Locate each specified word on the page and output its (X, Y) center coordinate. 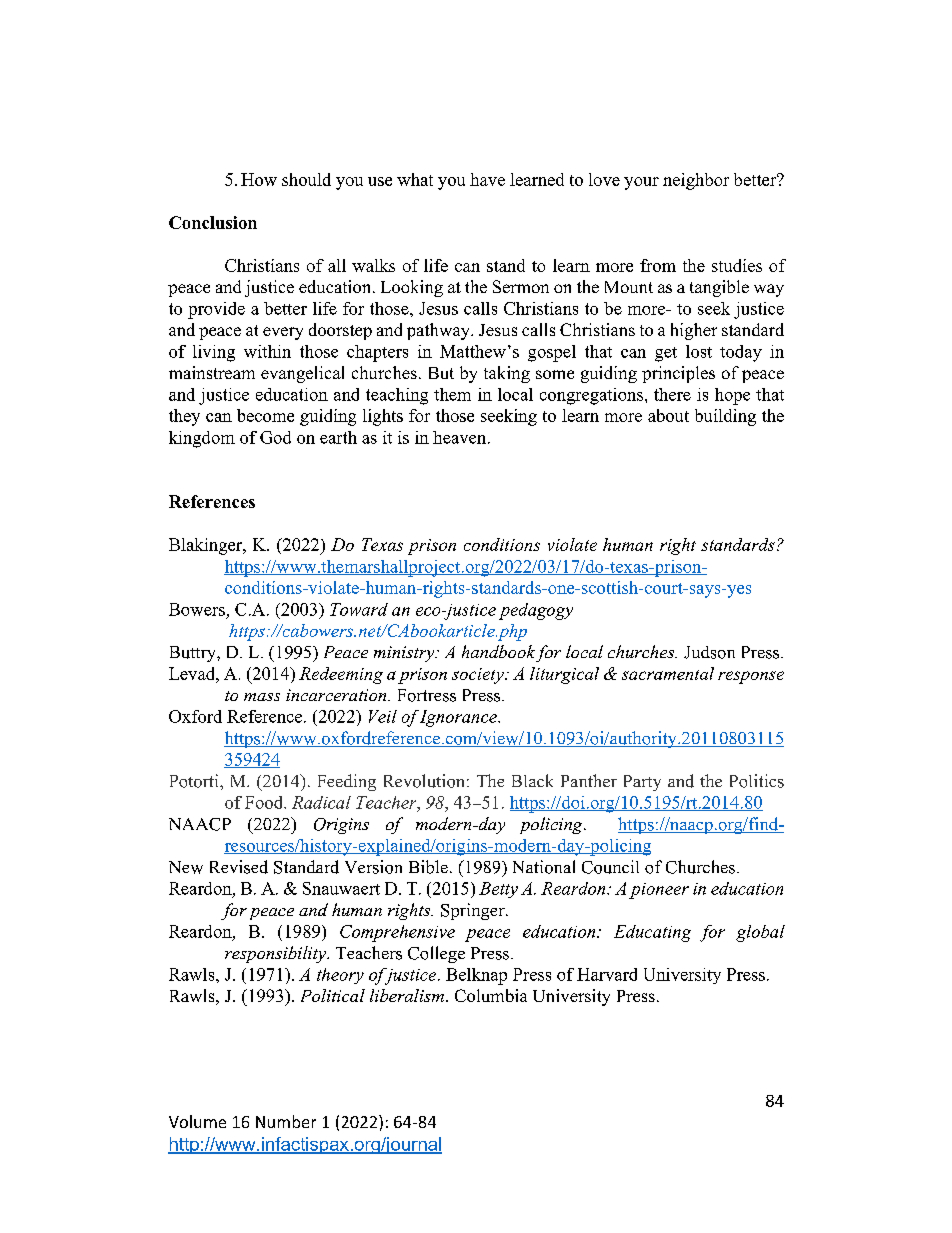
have (487, 179)
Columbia (491, 995)
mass (262, 697)
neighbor (696, 181)
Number (286, 1121)
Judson (709, 652)
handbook (498, 651)
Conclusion (213, 222)
